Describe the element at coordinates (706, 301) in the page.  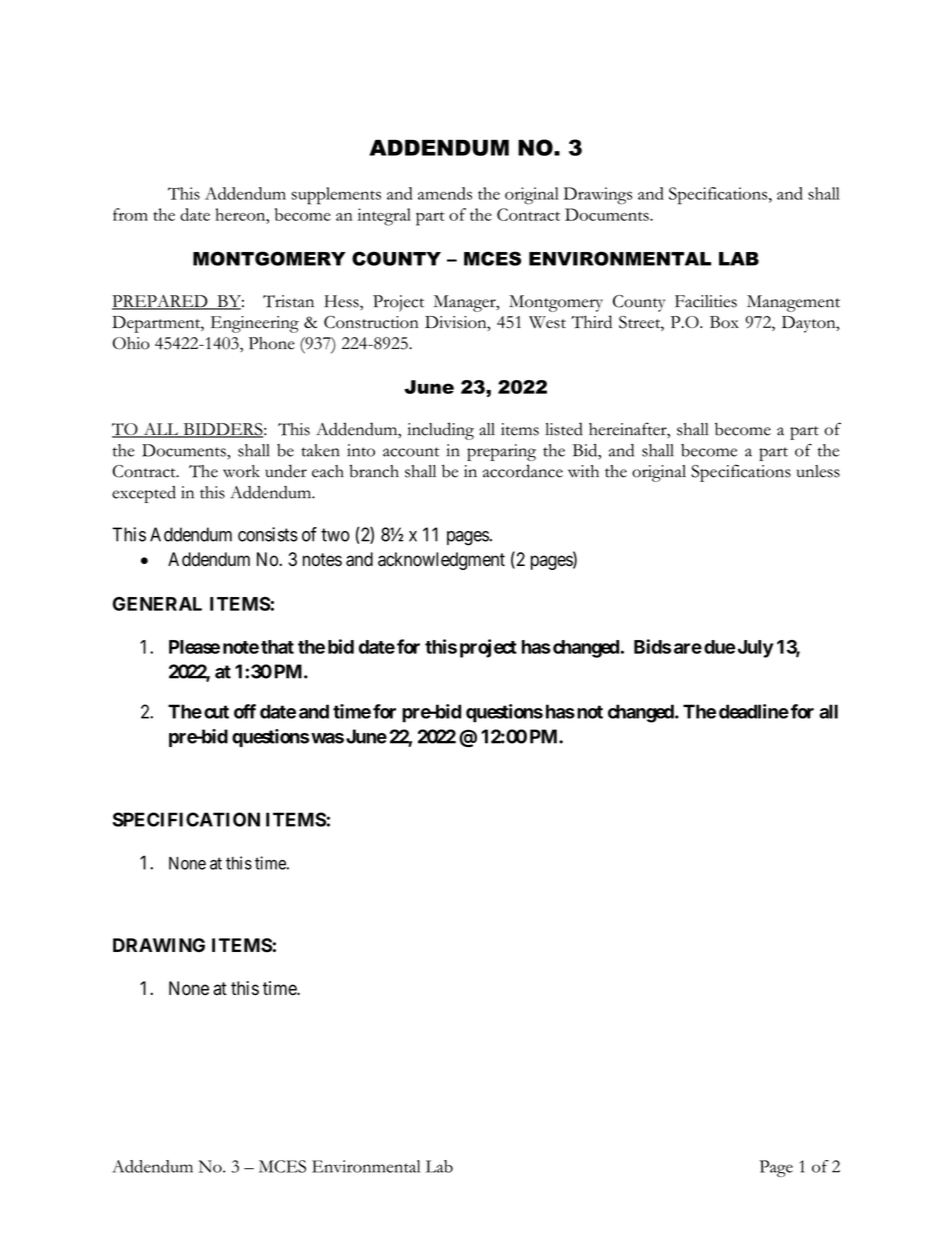
I see `Facilities` at that location.
